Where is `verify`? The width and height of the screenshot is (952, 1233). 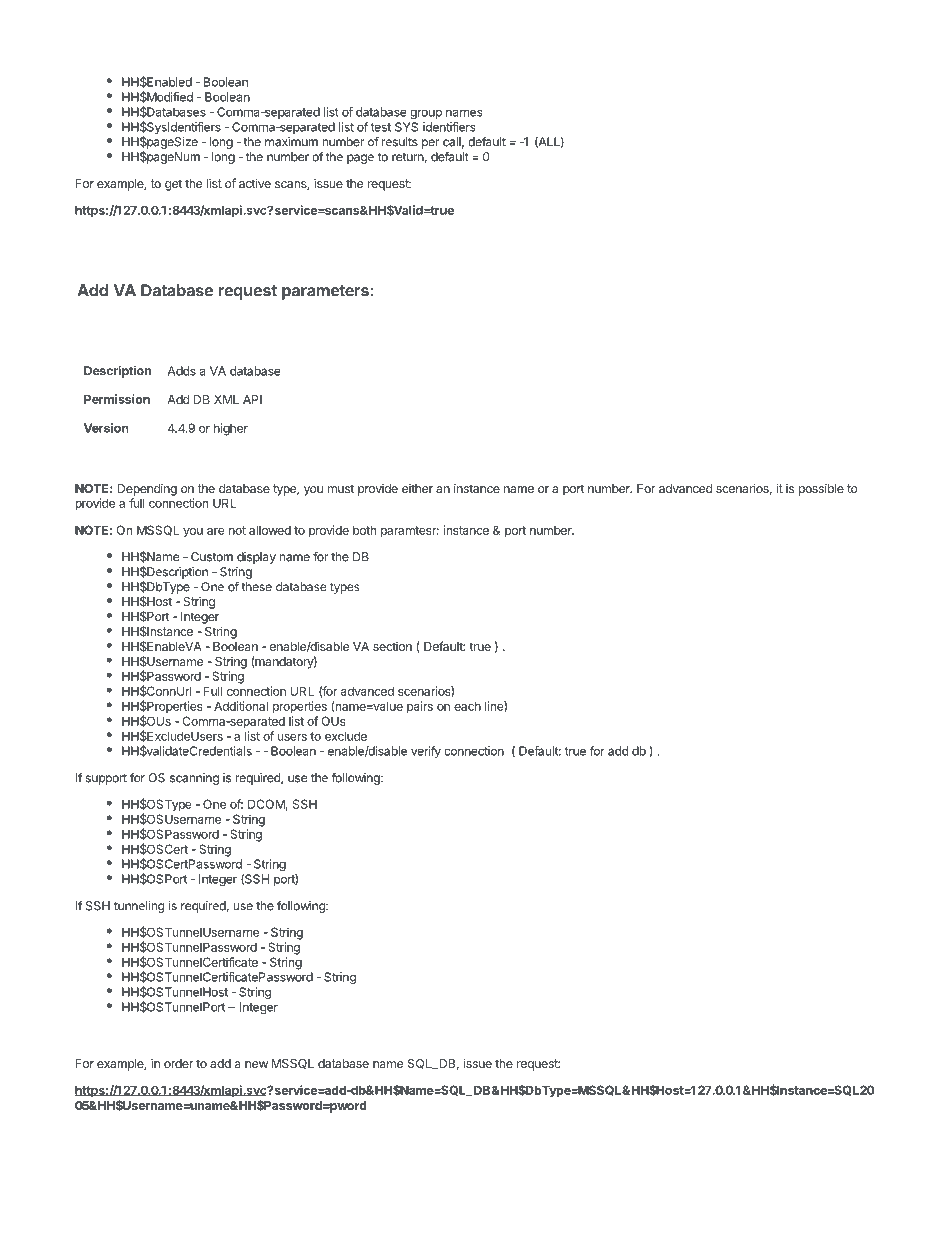 verify is located at coordinates (426, 752).
